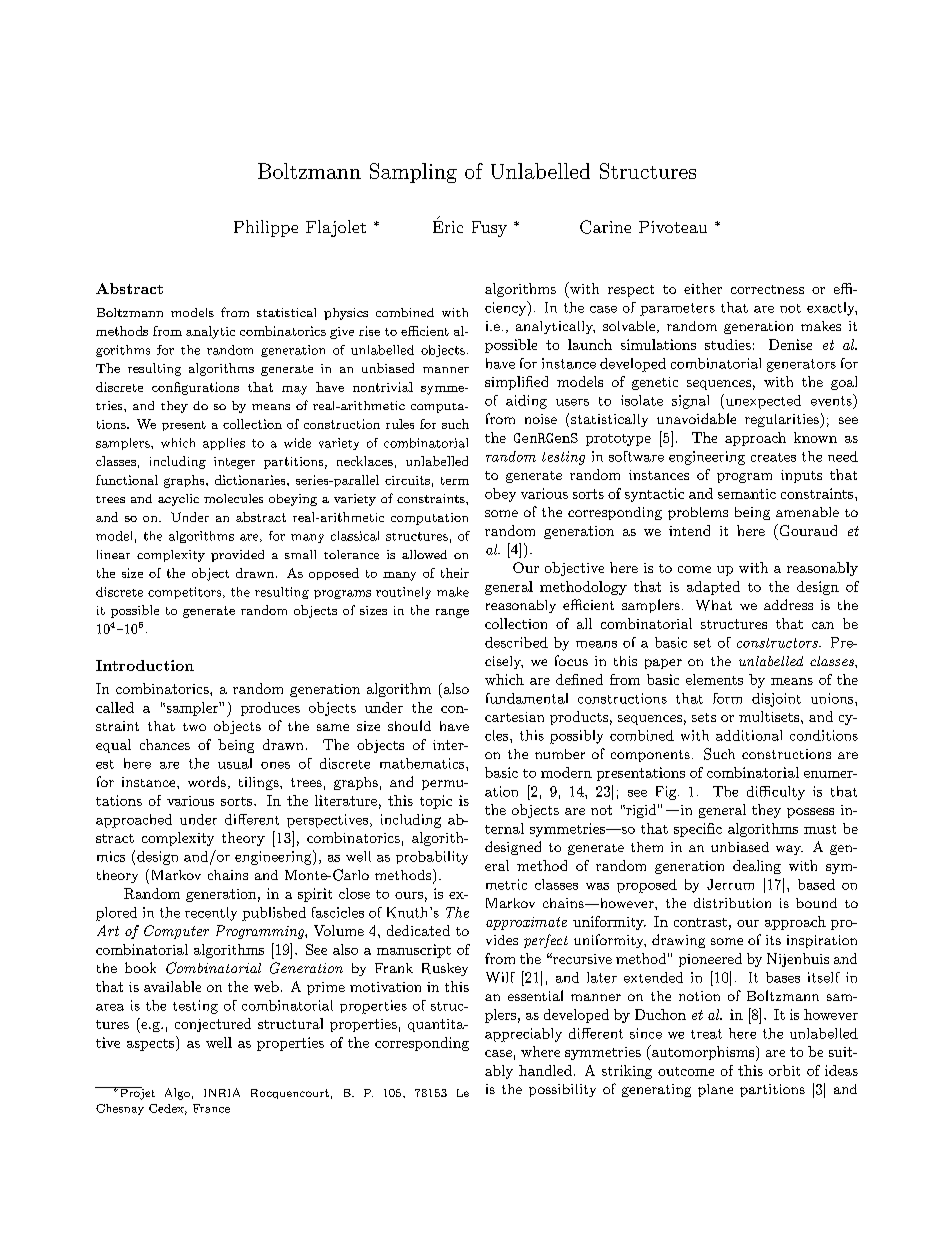  I want to click on correctness, so click(767, 289).
